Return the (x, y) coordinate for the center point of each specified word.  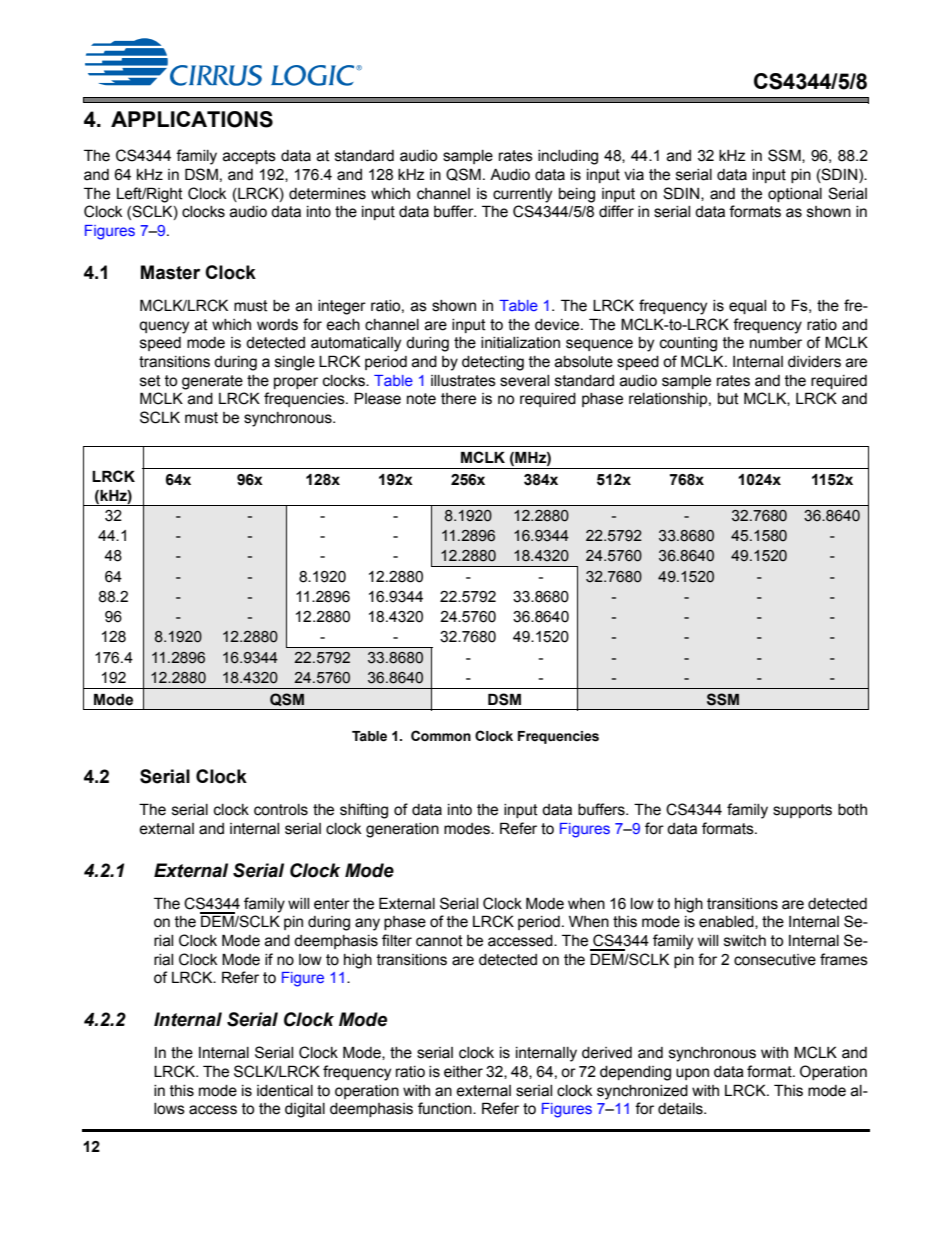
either (463, 1072)
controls (281, 810)
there (458, 399)
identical (285, 1091)
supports (802, 811)
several (524, 381)
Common (441, 736)
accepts (249, 157)
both (852, 810)
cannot (439, 941)
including (568, 157)
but (728, 399)
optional (795, 195)
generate (212, 382)
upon (692, 1074)
